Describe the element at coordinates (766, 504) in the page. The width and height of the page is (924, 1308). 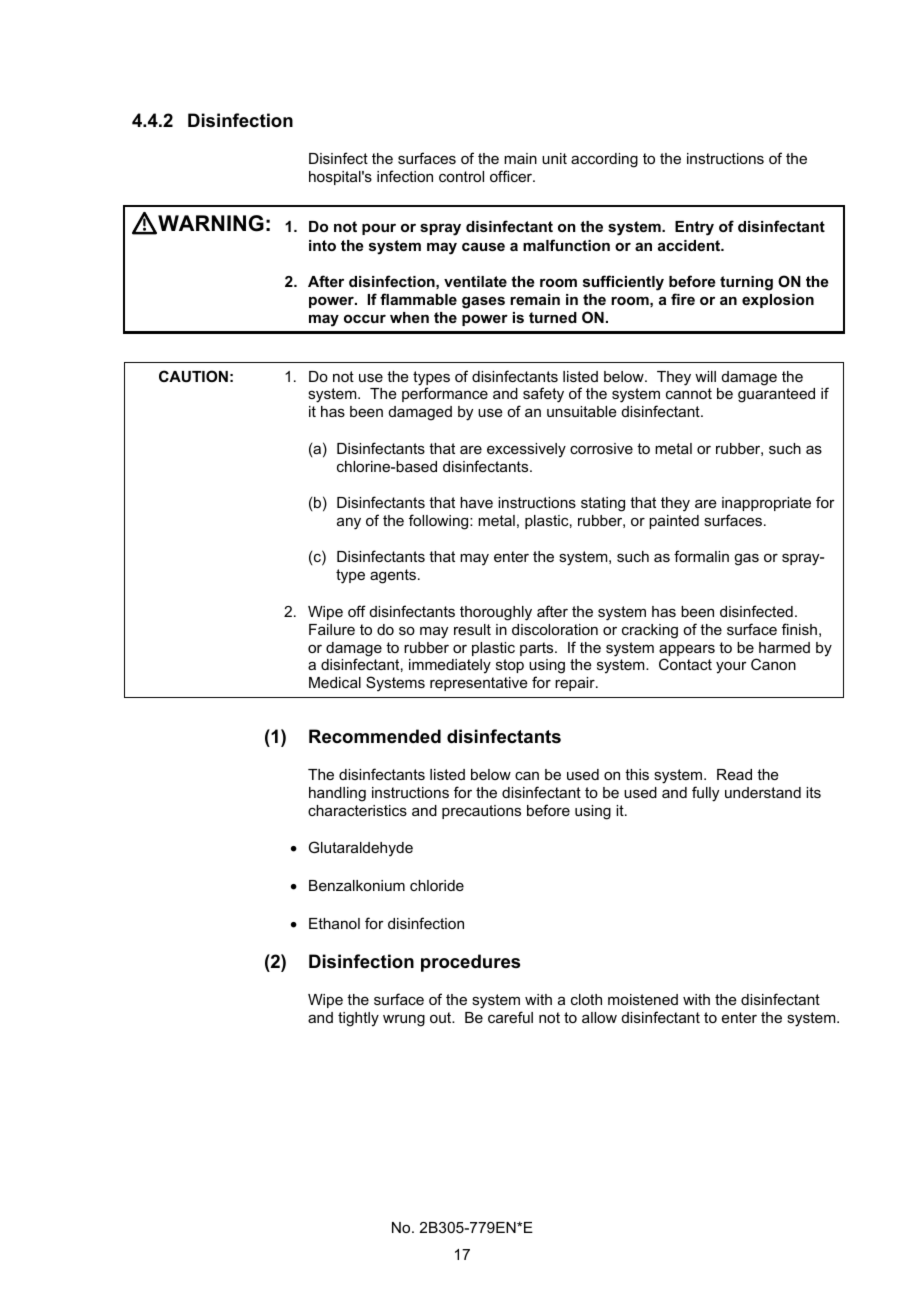
I see `inappropriate` at that location.
